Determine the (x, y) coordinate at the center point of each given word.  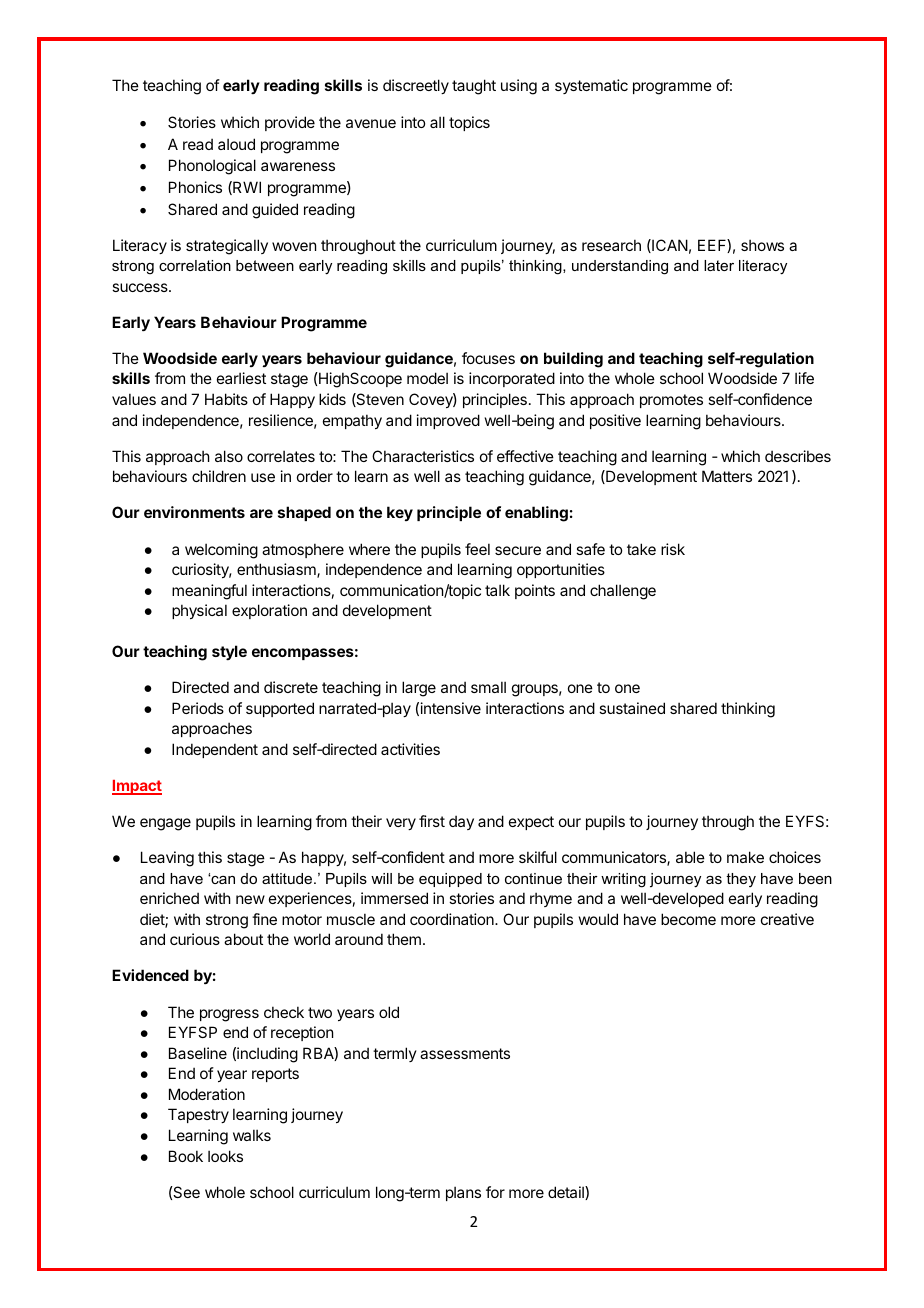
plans (463, 1193)
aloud (236, 144)
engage (165, 824)
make (745, 857)
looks (225, 1156)
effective (525, 456)
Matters (727, 476)
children (219, 476)
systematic (591, 86)
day (461, 822)
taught (474, 87)
